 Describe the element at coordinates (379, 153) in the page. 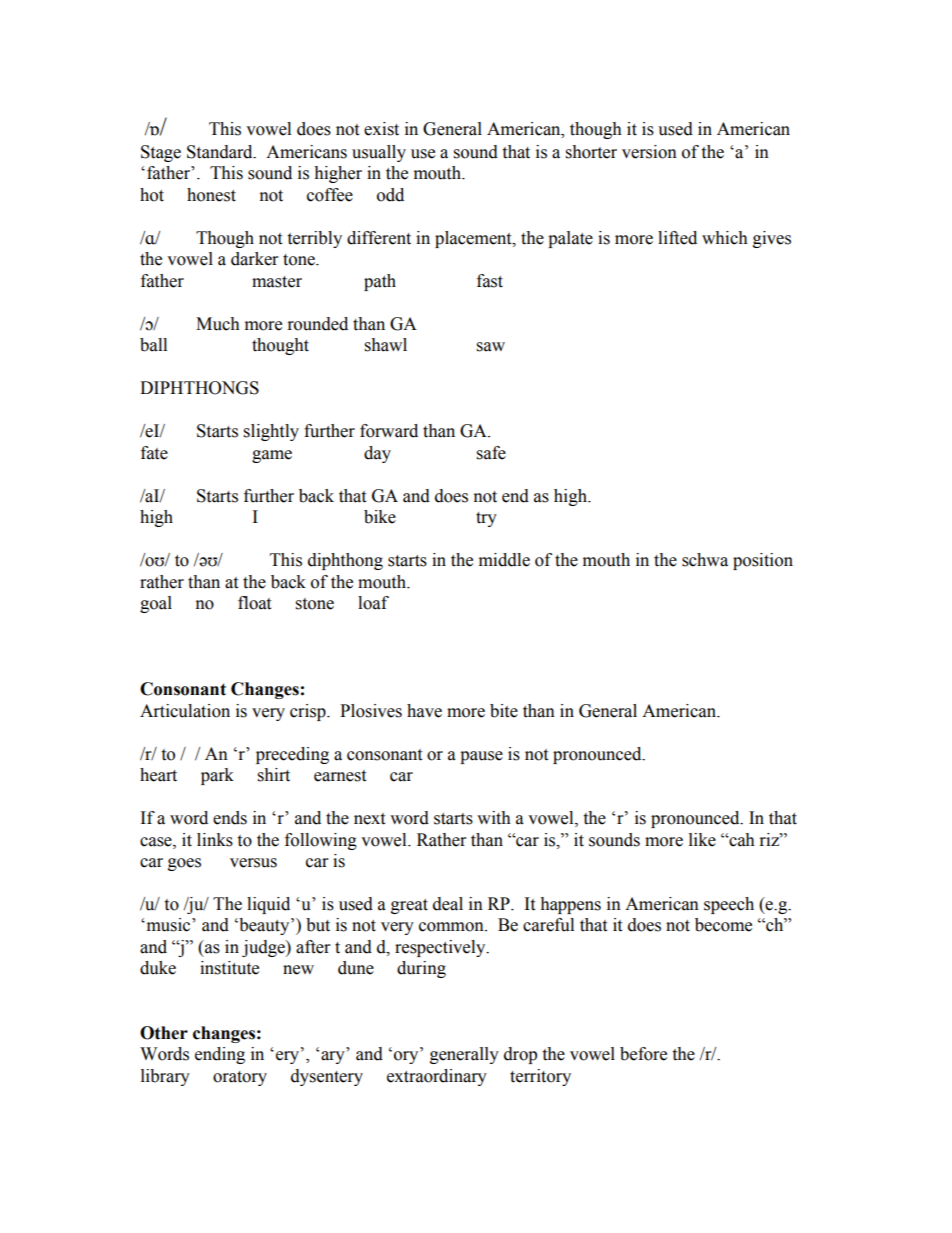

I see `usually` at that location.
